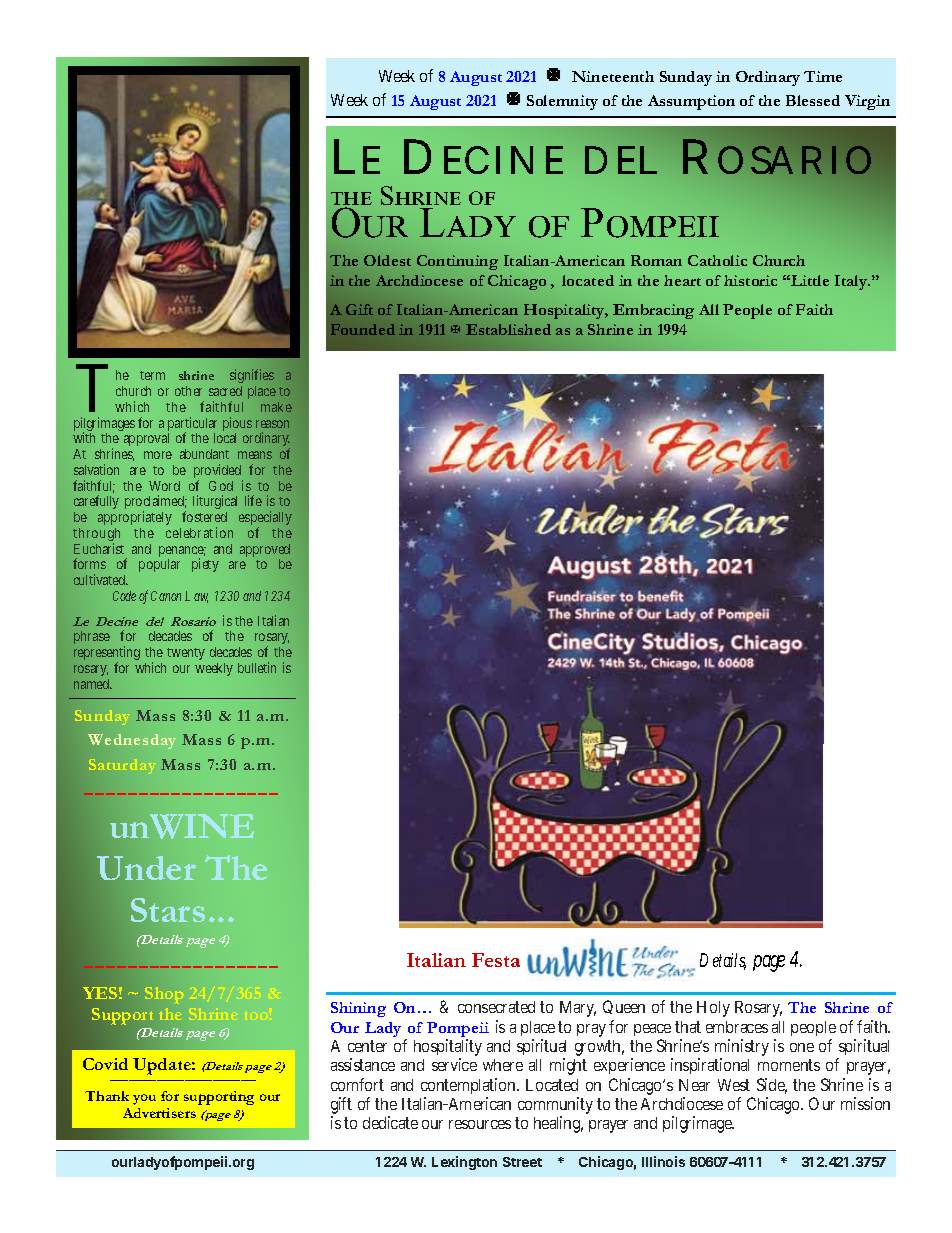  Describe the element at coordinates (813, 100) in the page. I see `Blessed` at that location.
